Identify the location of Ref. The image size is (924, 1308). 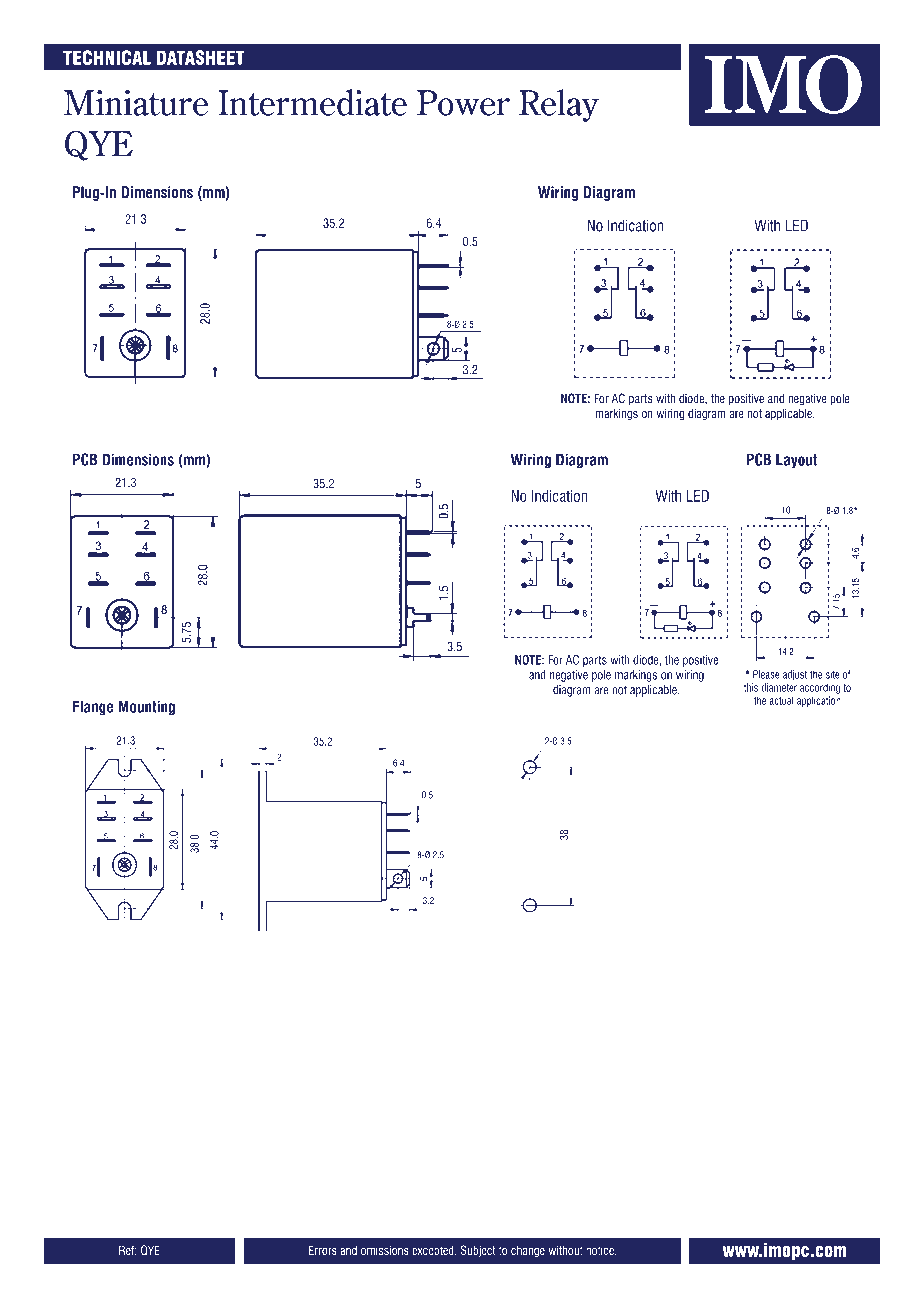
(128, 1250).
